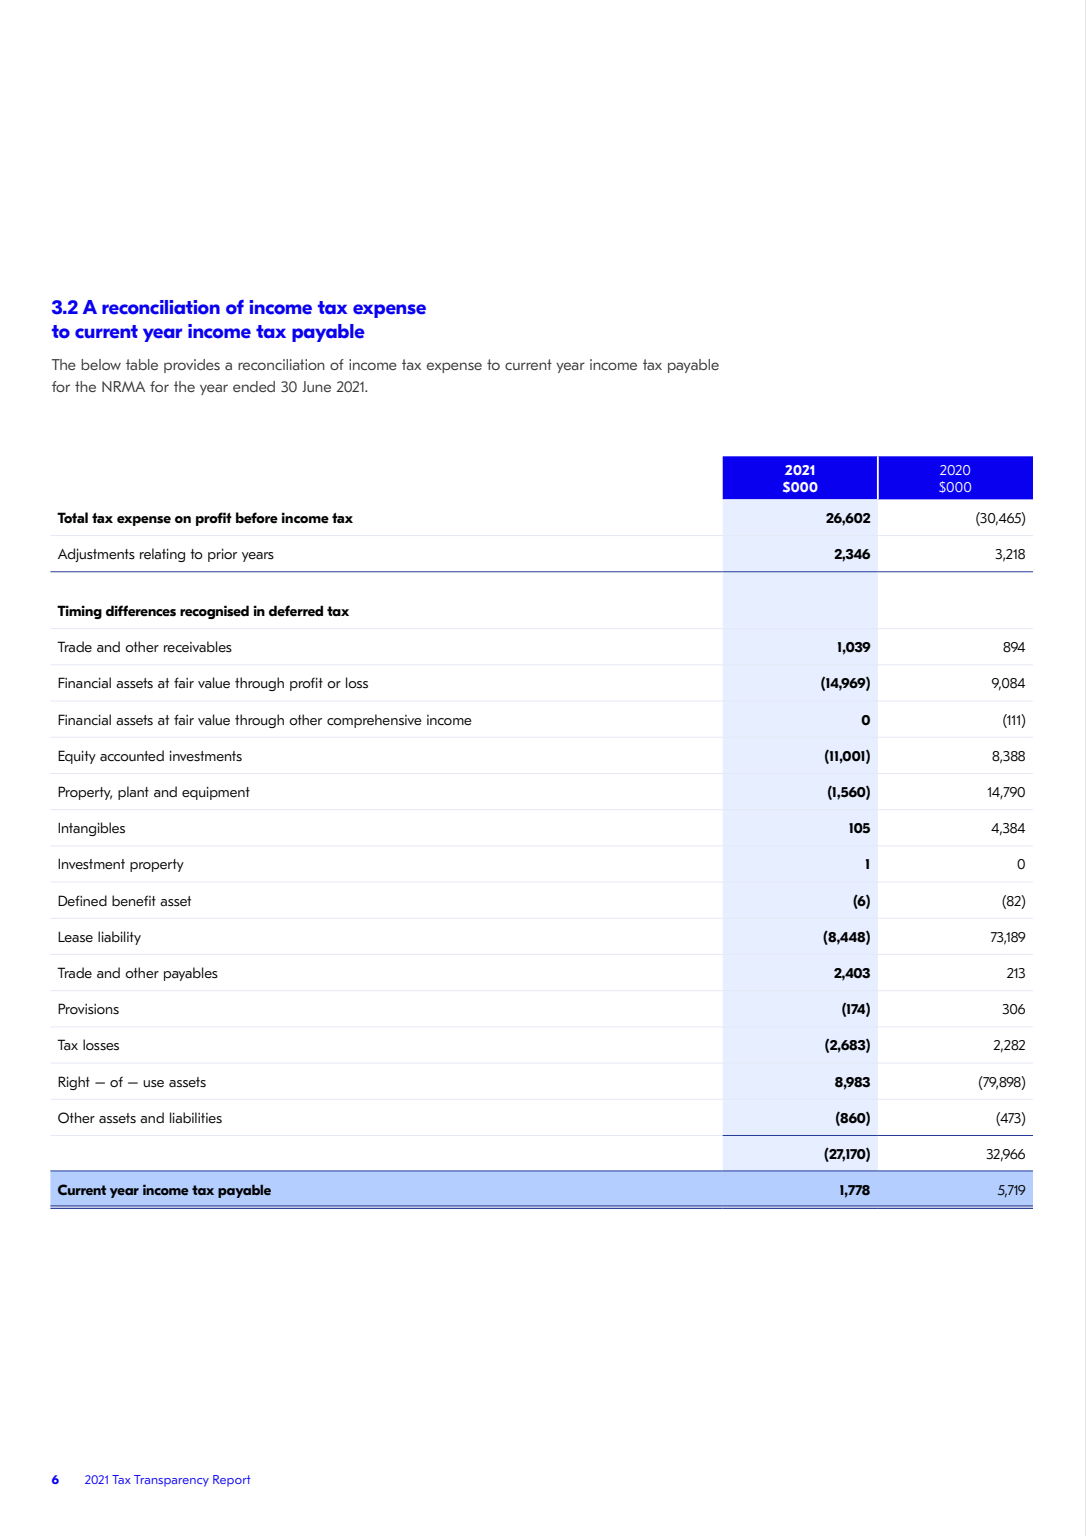 The width and height of the page is (1086, 1536). What do you see at coordinates (316, 386) in the page?
I see `June` at bounding box center [316, 386].
